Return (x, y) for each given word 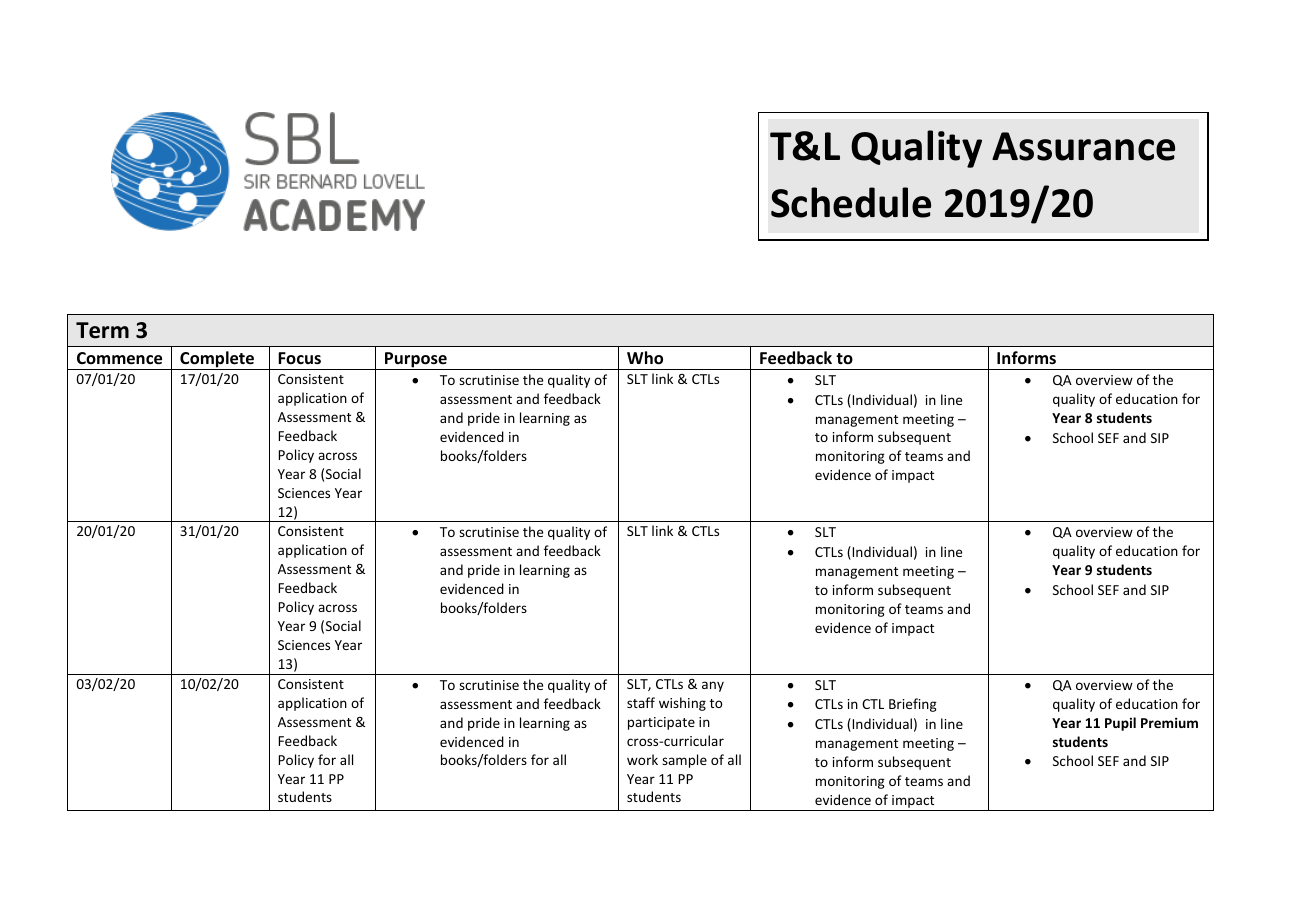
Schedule (851, 202)
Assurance (1083, 146)
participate (661, 723)
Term (102, 330)
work (642, 759)
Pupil (1120, 724)
